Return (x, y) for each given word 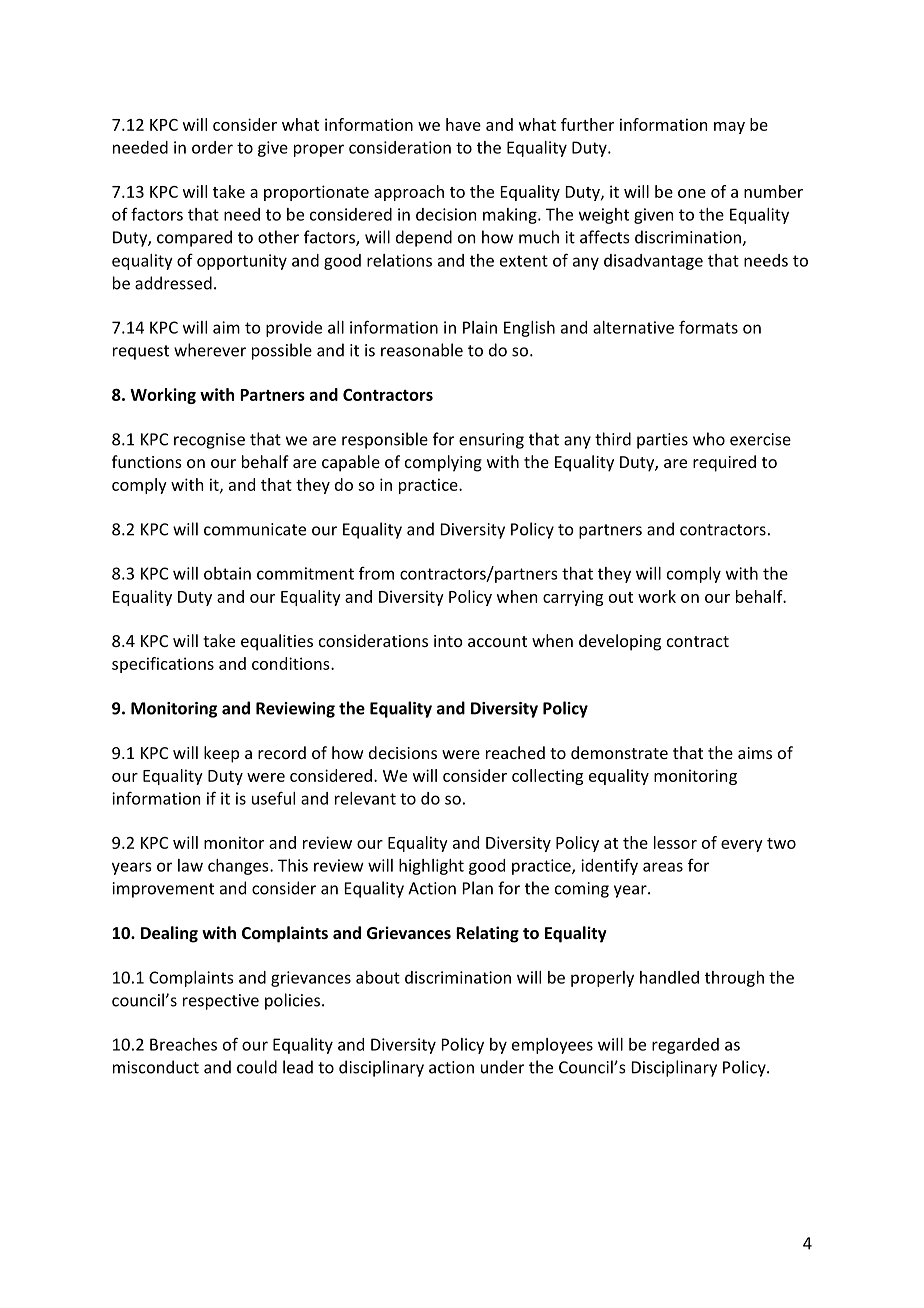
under (502, 1067)
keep (221, 754)
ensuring (491, 441)
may (729, 128)
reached (515, 752)
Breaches (183, 1044)
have (463, 124)
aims (755, 753)
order (212, 147)
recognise (209, 441)
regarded (685, 1046)
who (709, 439)
